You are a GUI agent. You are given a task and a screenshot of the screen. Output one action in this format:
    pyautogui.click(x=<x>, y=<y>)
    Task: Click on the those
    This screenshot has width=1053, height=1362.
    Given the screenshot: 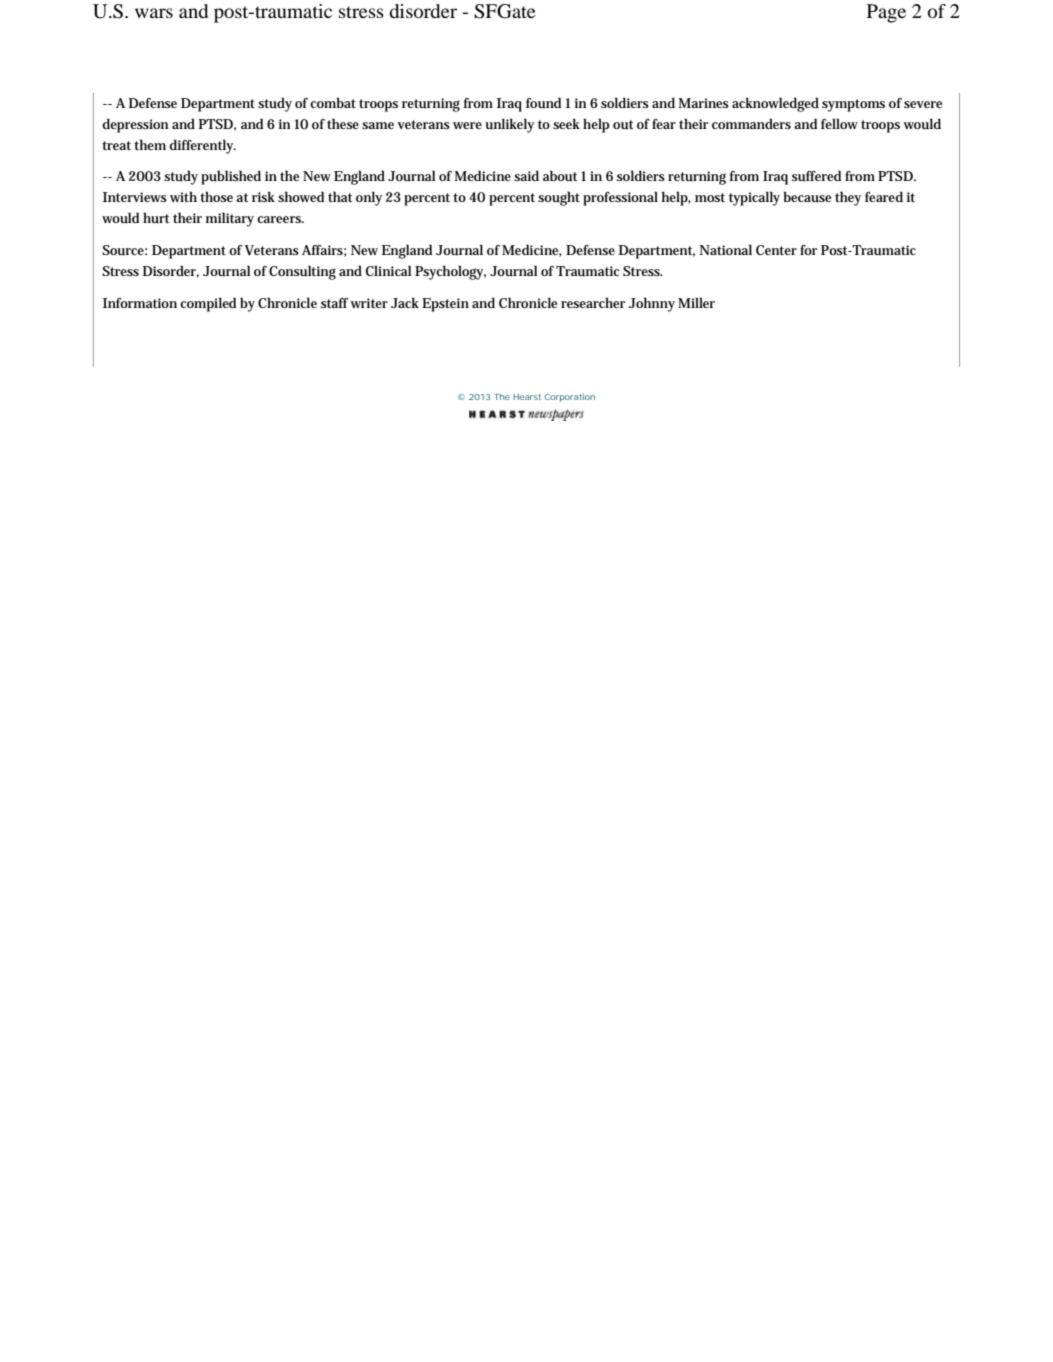 What is the action you would take?
    pyautogui.click(x=216, y=196)
